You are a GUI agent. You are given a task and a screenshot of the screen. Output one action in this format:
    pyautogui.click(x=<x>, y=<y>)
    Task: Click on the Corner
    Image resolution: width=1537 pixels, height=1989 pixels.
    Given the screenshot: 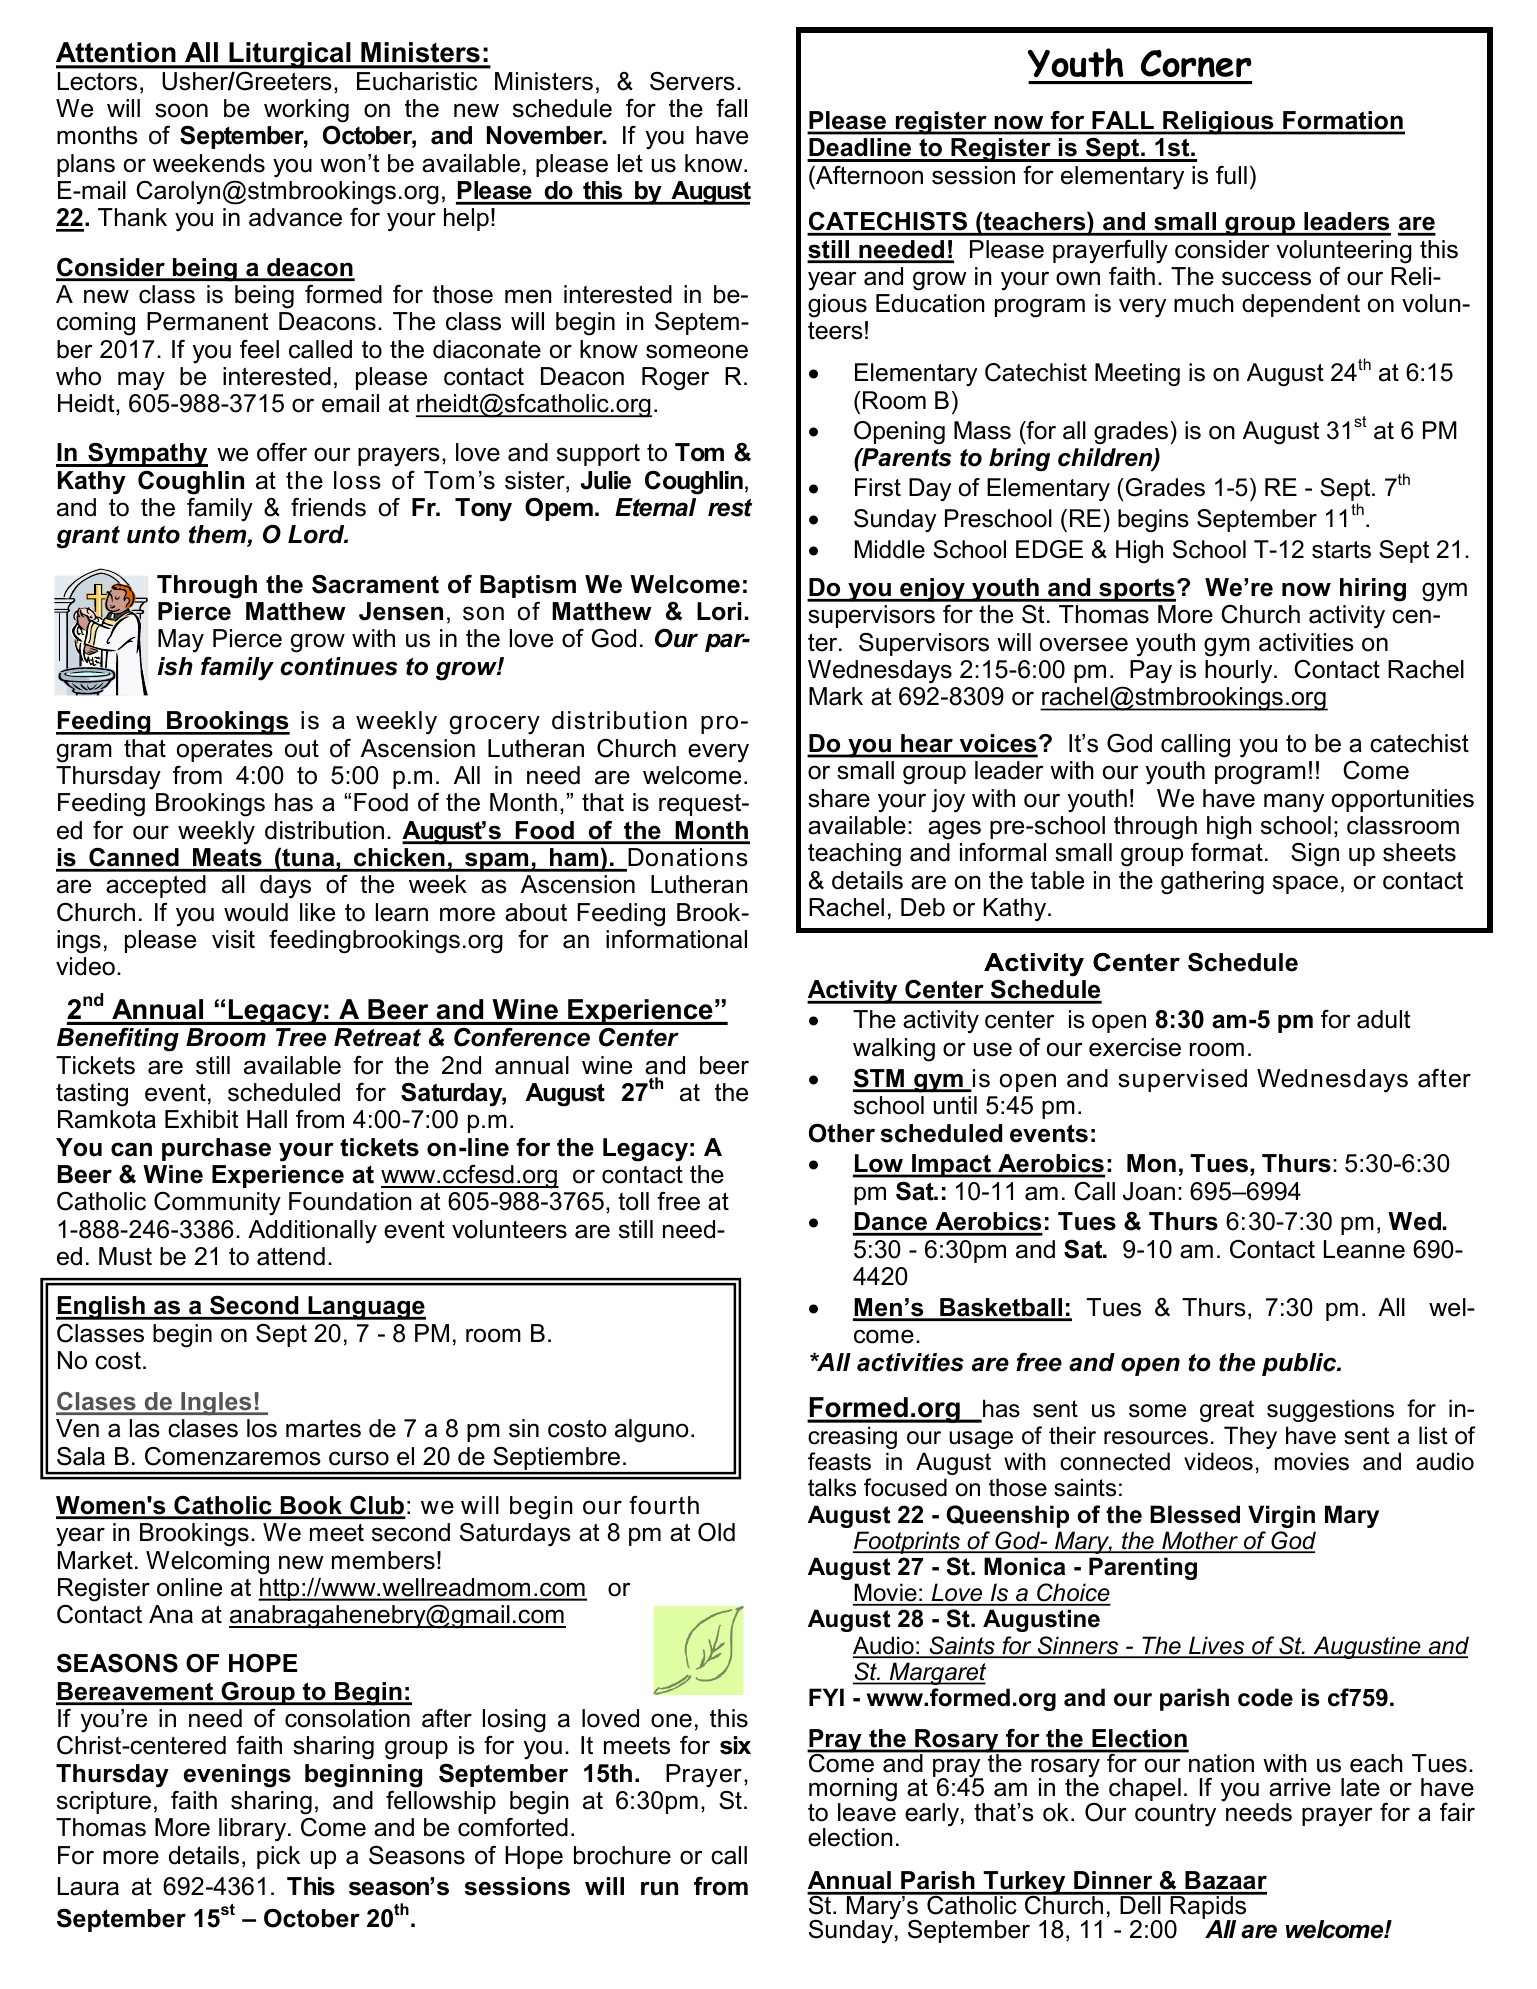 What is the action you would take?
    pyautogui.click(x=1196, y=63)
